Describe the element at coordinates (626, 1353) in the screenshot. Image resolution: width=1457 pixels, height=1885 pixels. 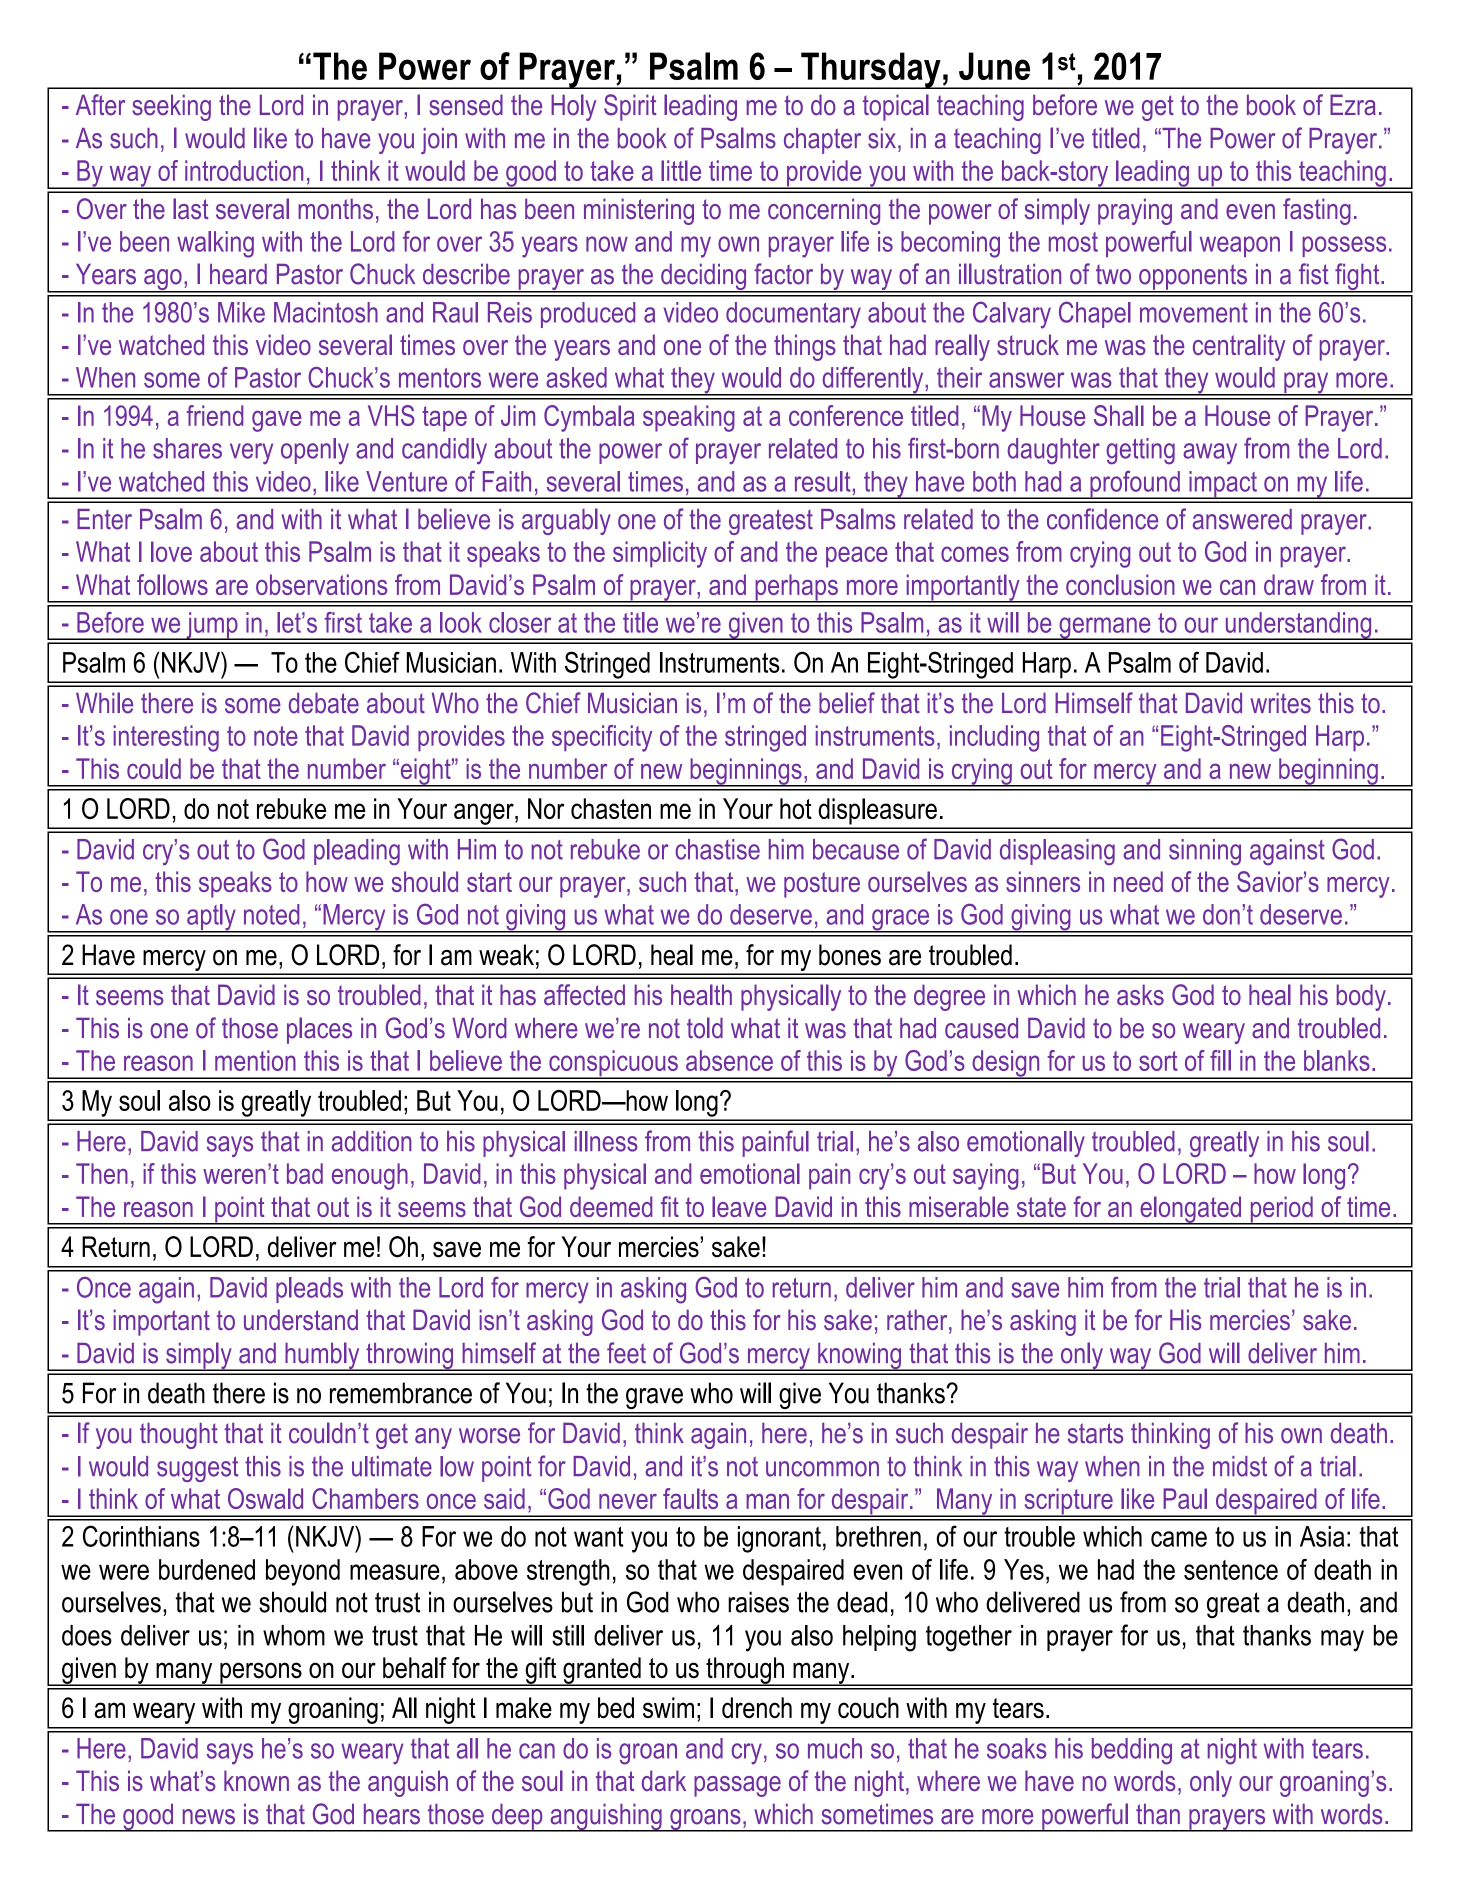
I see `feet` at that location.
